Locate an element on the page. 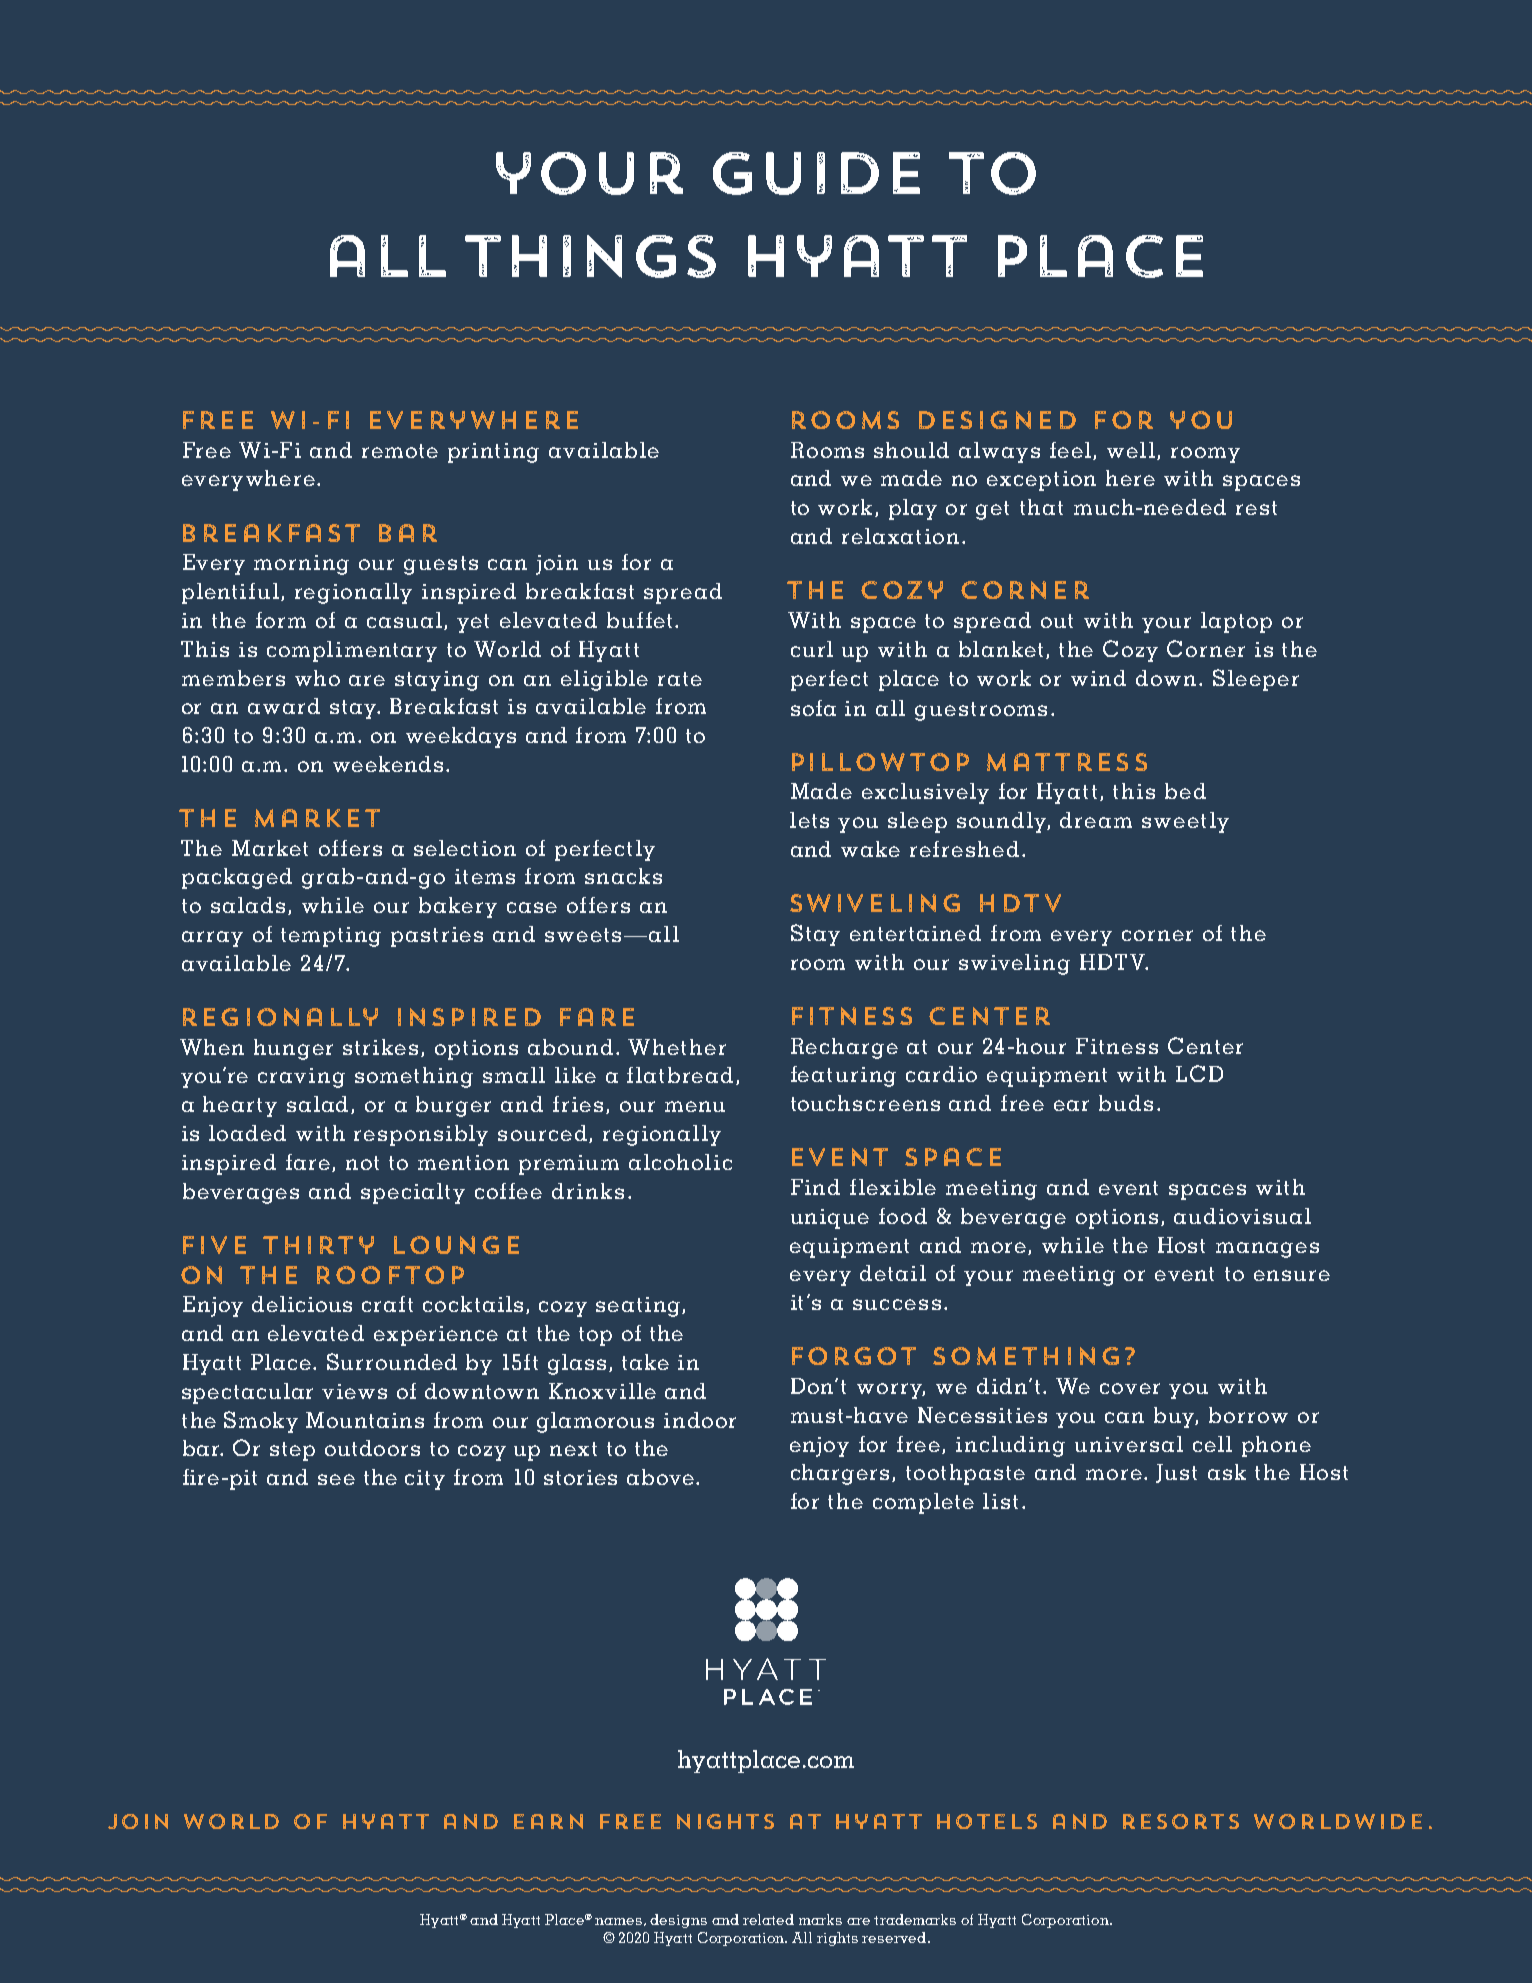 The image size is (1532, 1983). laptop is located at coordinates (1236, 622).
